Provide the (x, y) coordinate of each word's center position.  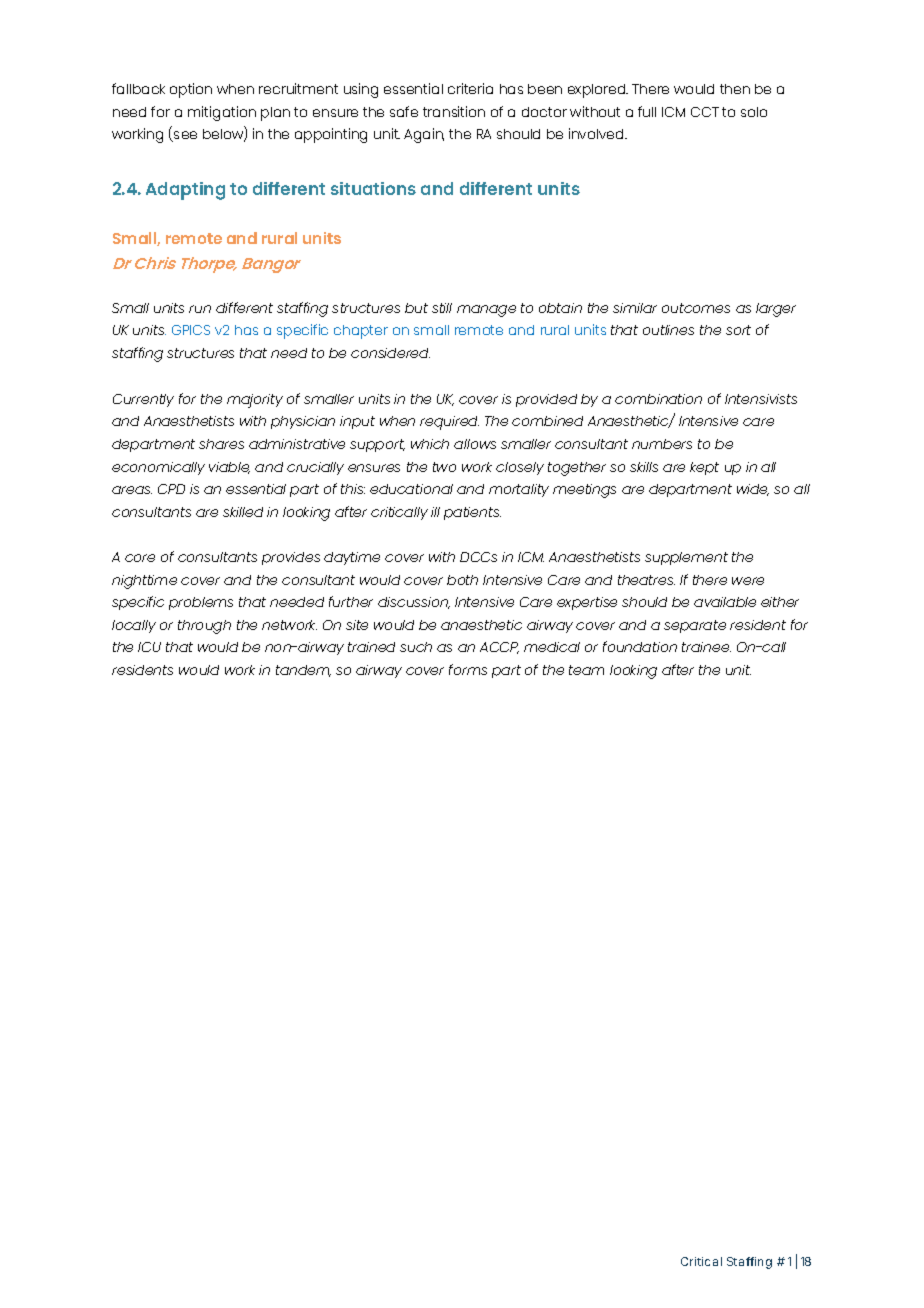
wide (753, 490)
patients (472, 513)
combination (658, 399)
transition (454, 111)
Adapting (185, 191)
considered (390, 353)
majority (255, 401)
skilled (243, 512)
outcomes (696, 308)
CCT (705, 112)
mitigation (222, 113)
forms (468, 669)
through (204, 627)
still (442, 308)
